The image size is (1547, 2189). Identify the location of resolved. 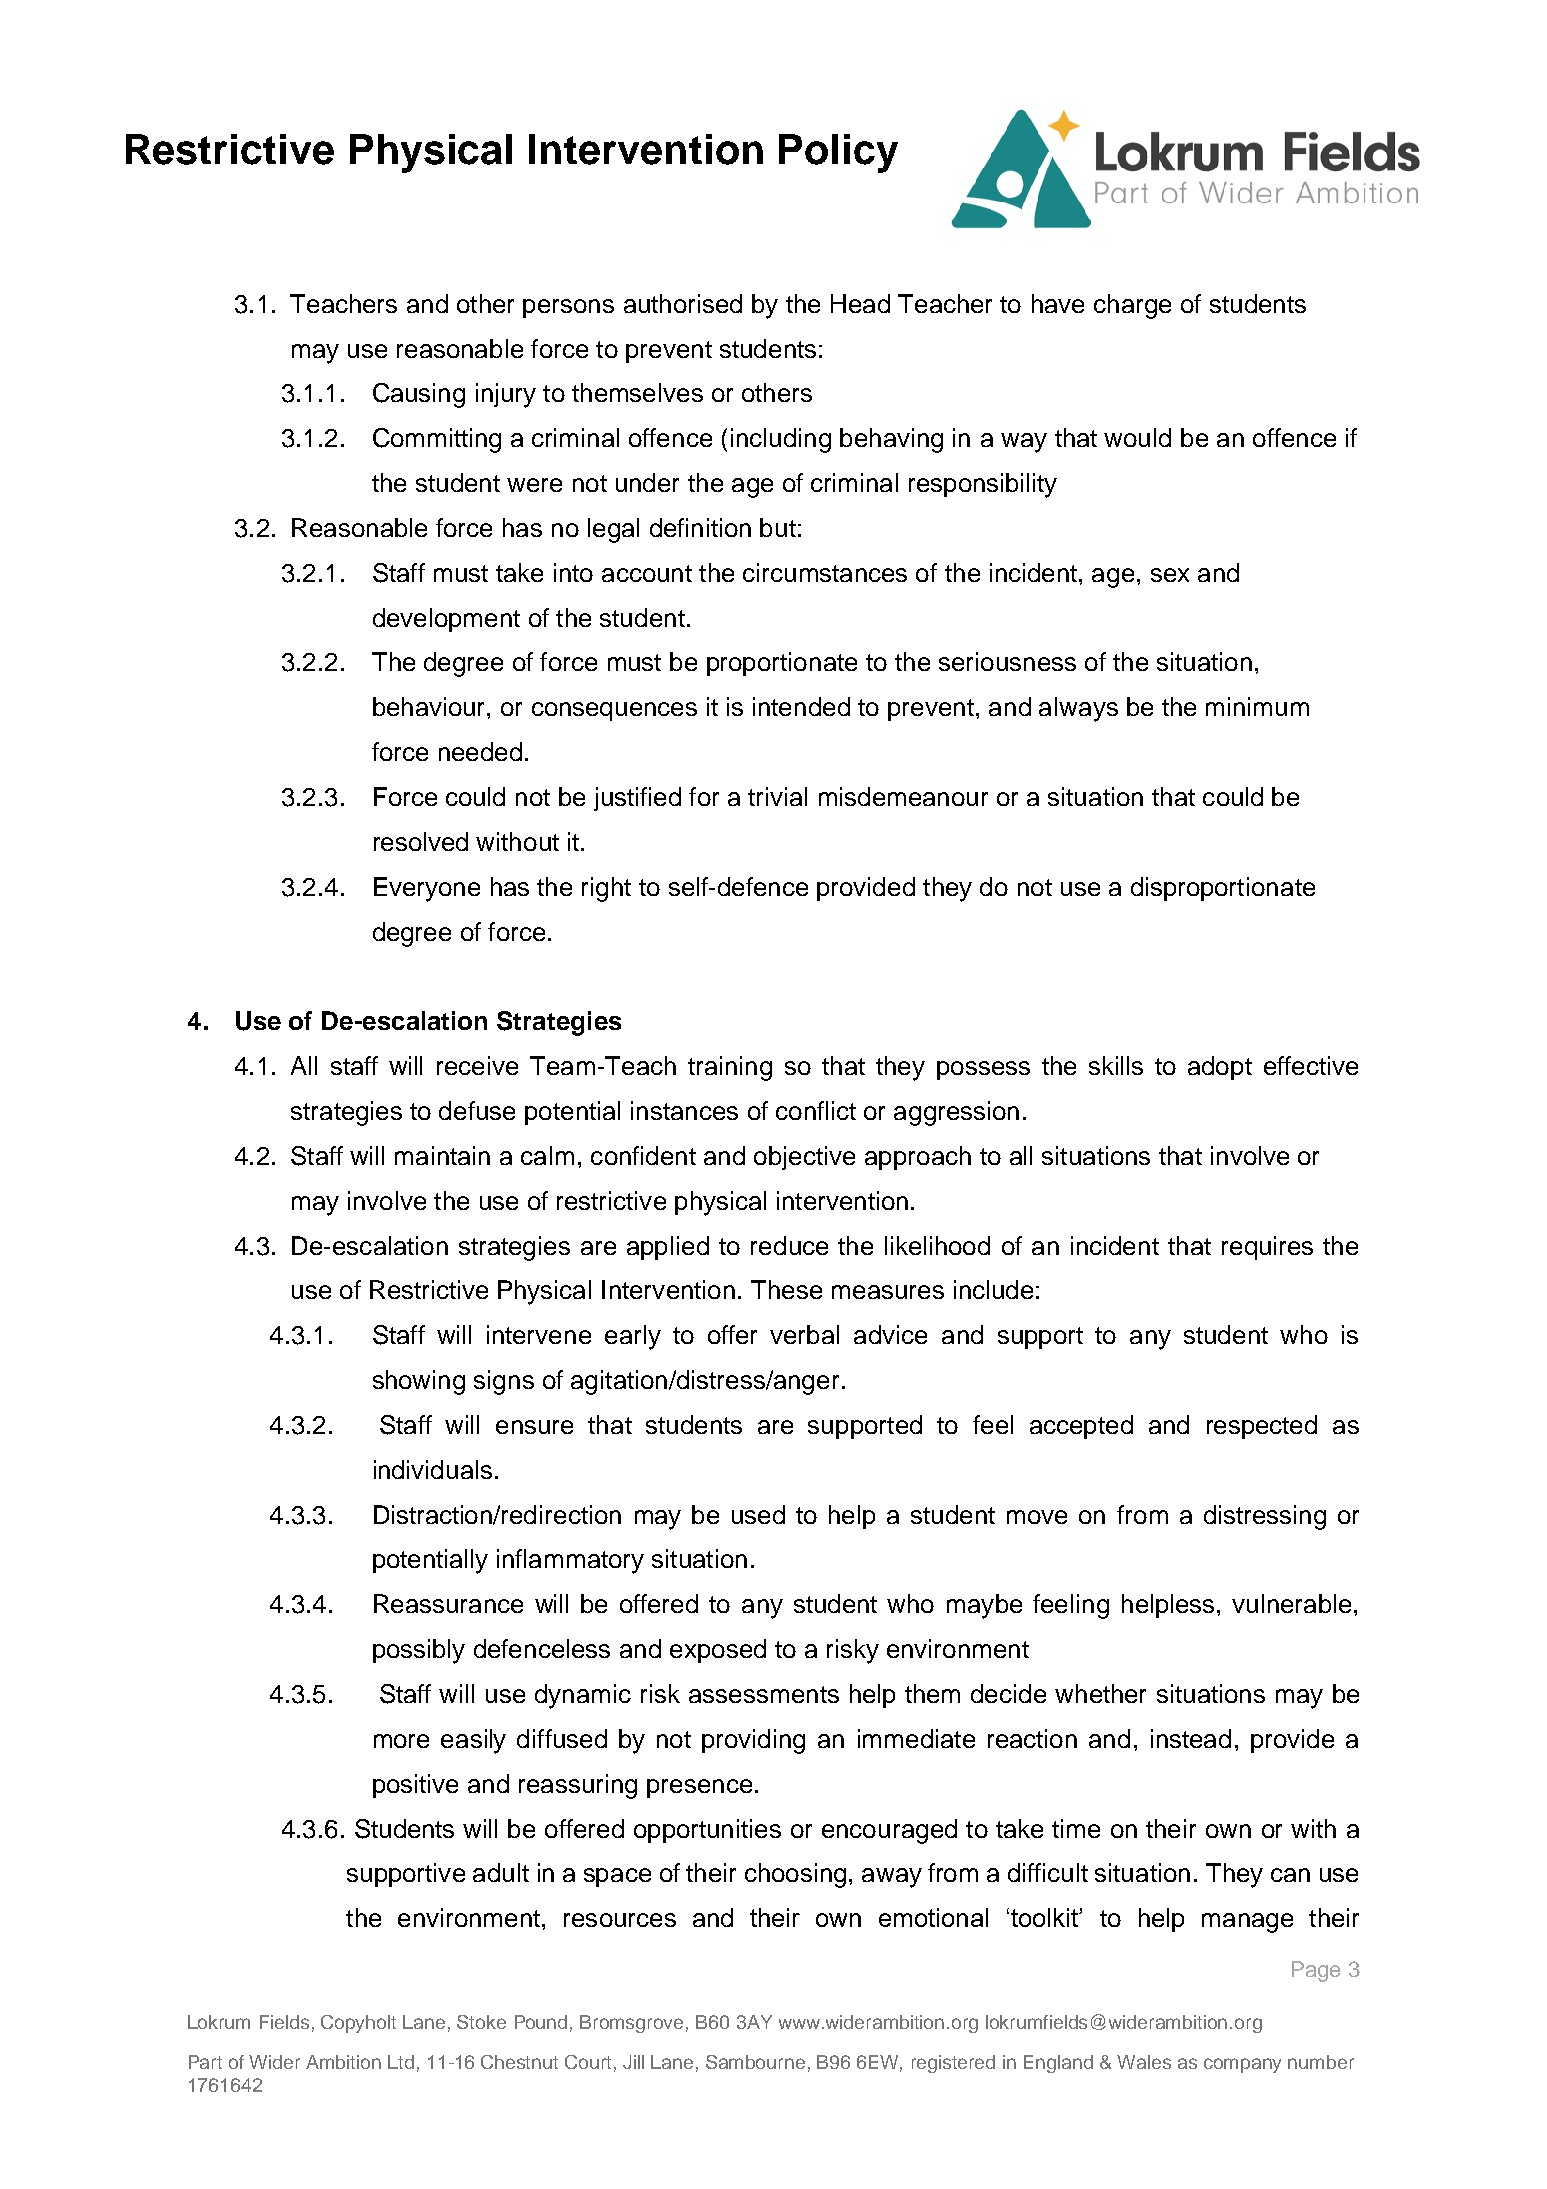
(421, 841).
